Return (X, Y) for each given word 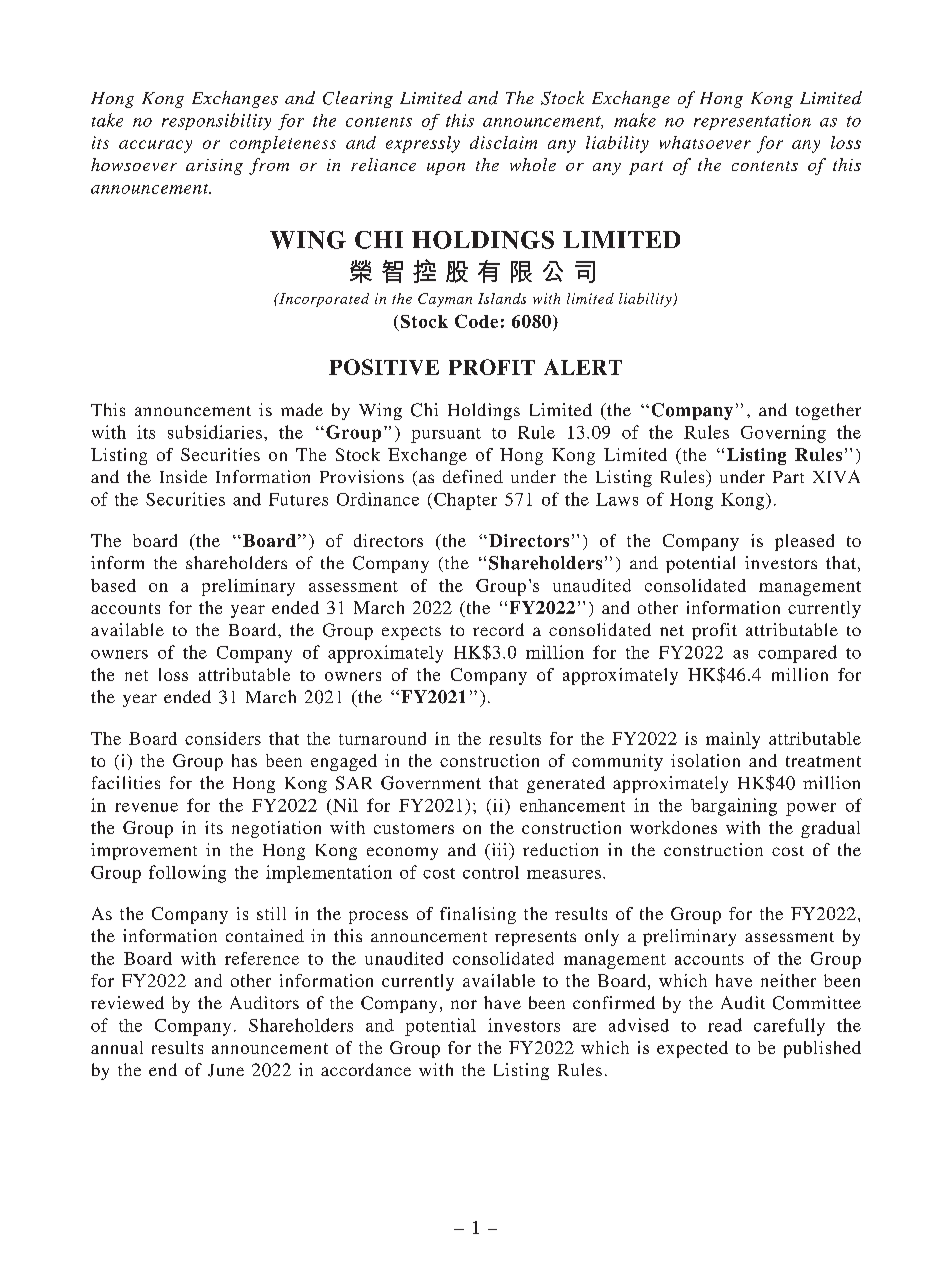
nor (464, 1004)
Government (431, 783)
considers (223, 738)
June (226, 1070)
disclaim (503, 142)
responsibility (216, 121)
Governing (783, 434)
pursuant (446, 435)
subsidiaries (215, 432)
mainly (733, 740)
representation (752, 122)
